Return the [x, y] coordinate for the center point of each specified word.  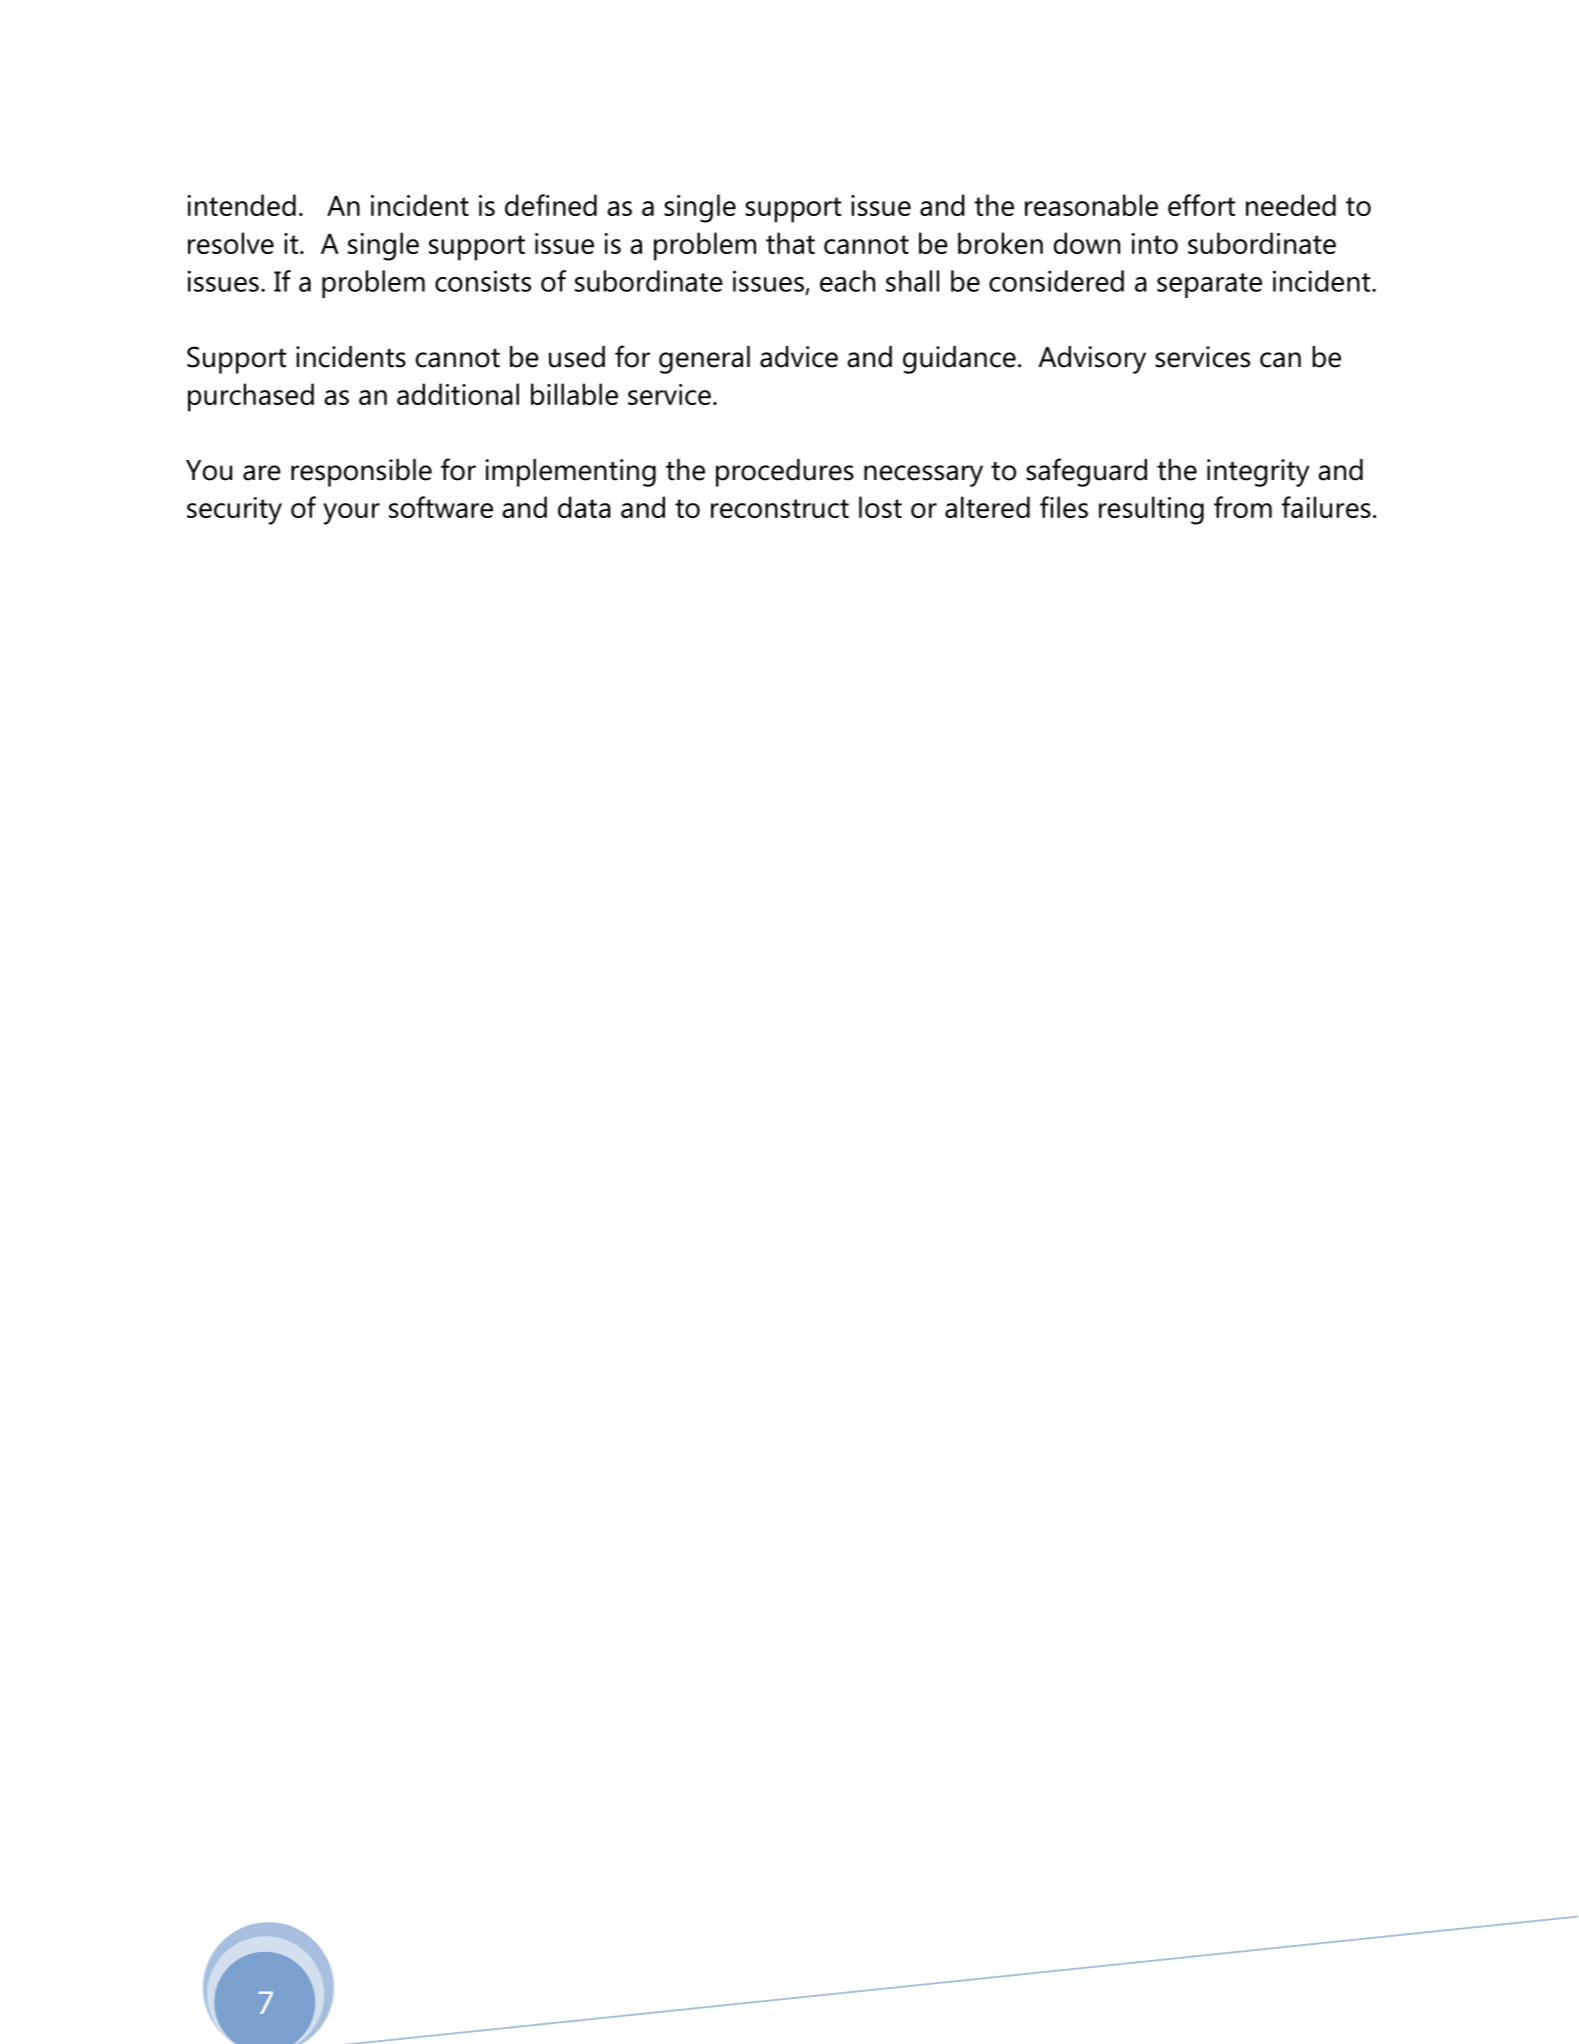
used [577, 357]
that [790, 243]
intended [241, 205]
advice [799, 357]
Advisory [1092, 360]
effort [1201, 205]
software [441, 507]
